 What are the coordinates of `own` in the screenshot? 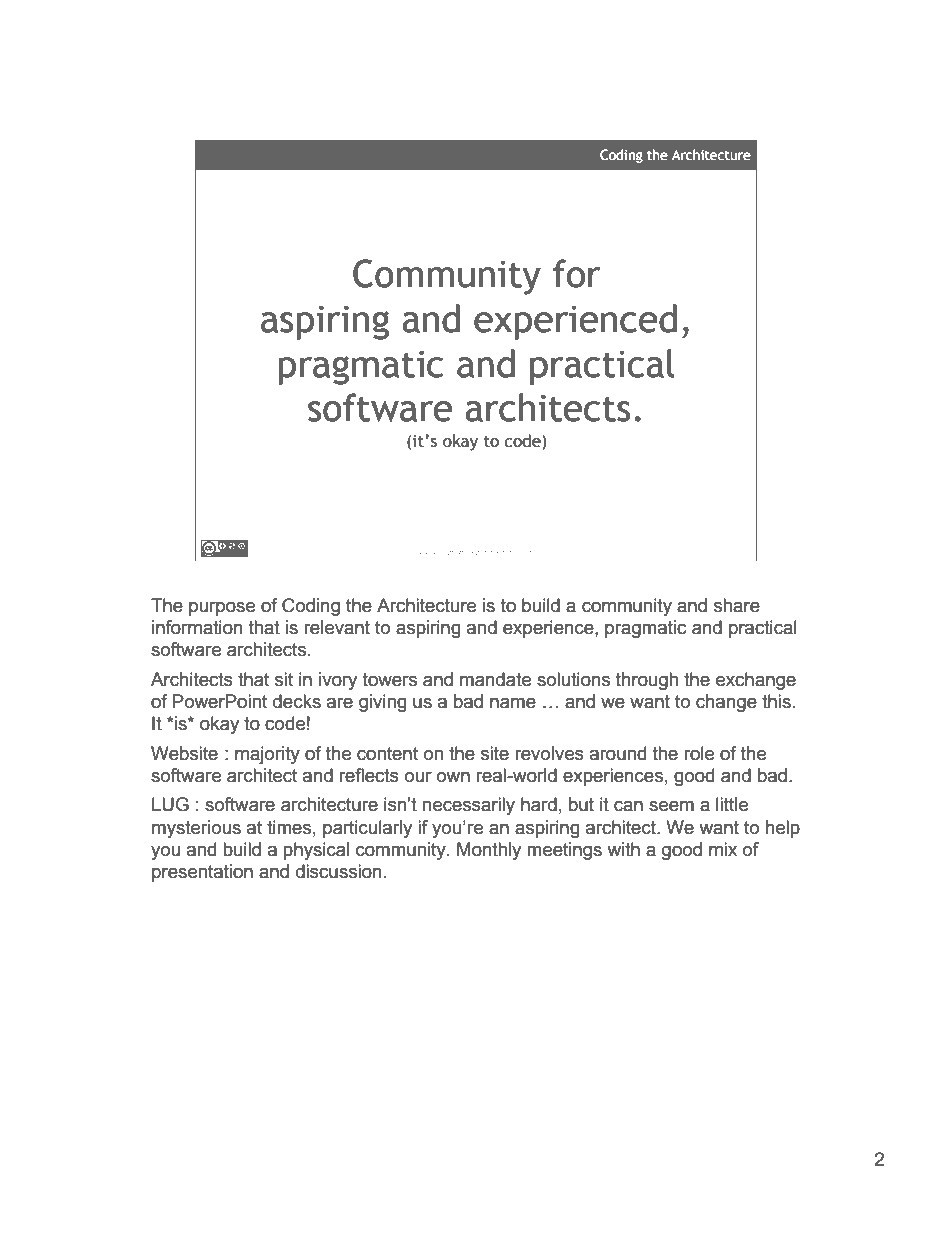 It's located at (453, 777).
